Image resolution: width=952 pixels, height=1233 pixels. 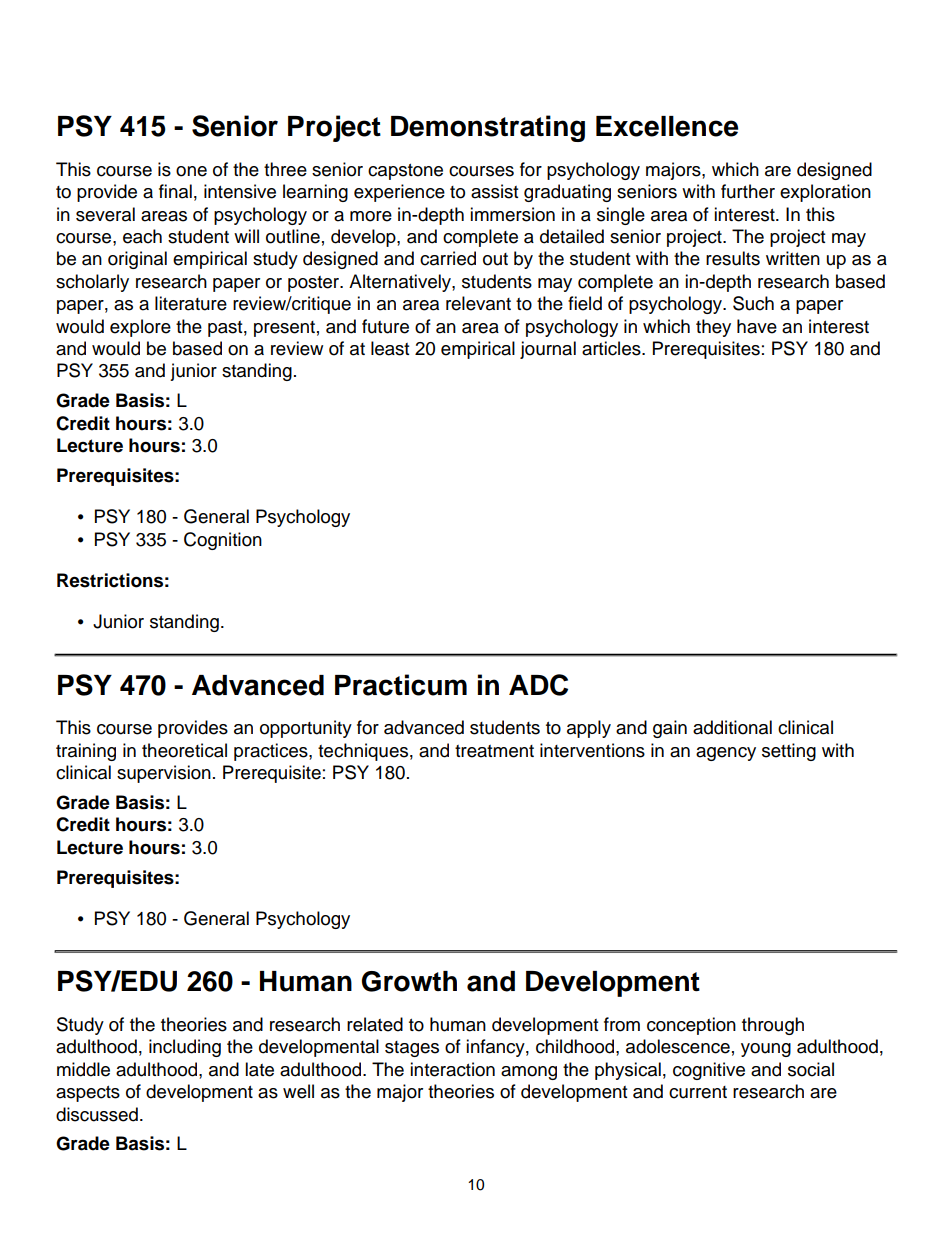 I want to click on including, so click(x=185, y=1048).
